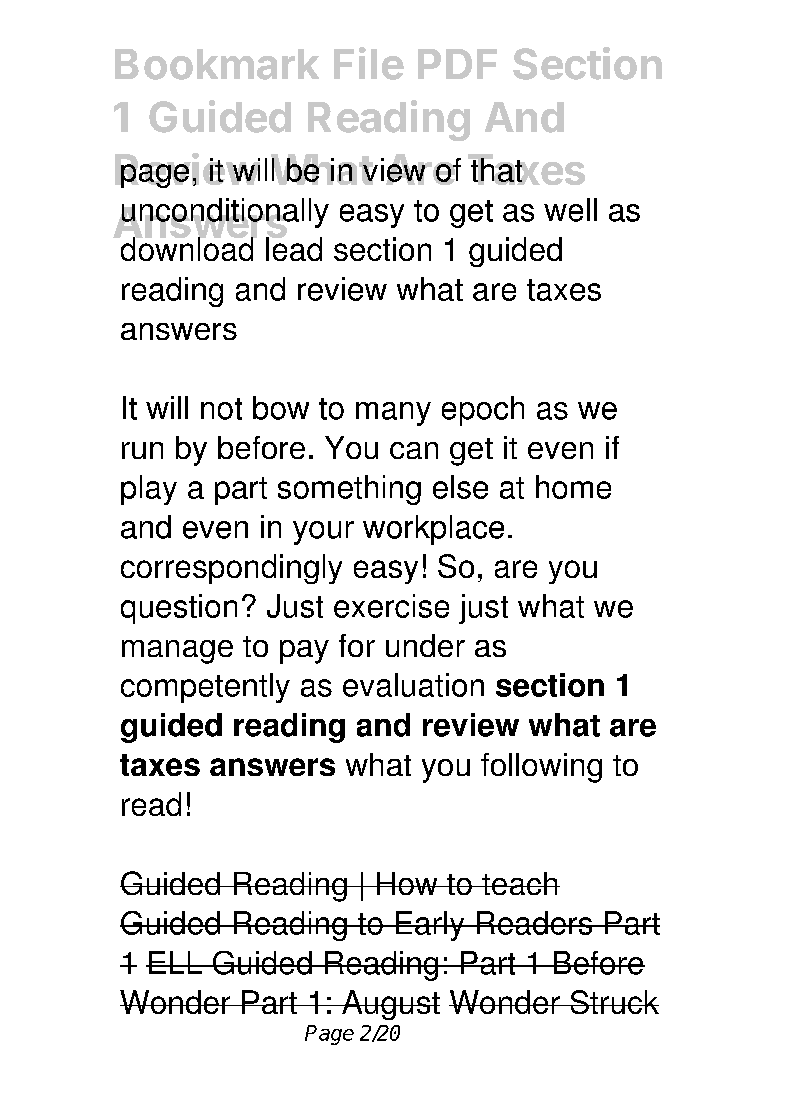 The height and width of the image is (1108, 786). I want to click on not, so click(221, 409).
